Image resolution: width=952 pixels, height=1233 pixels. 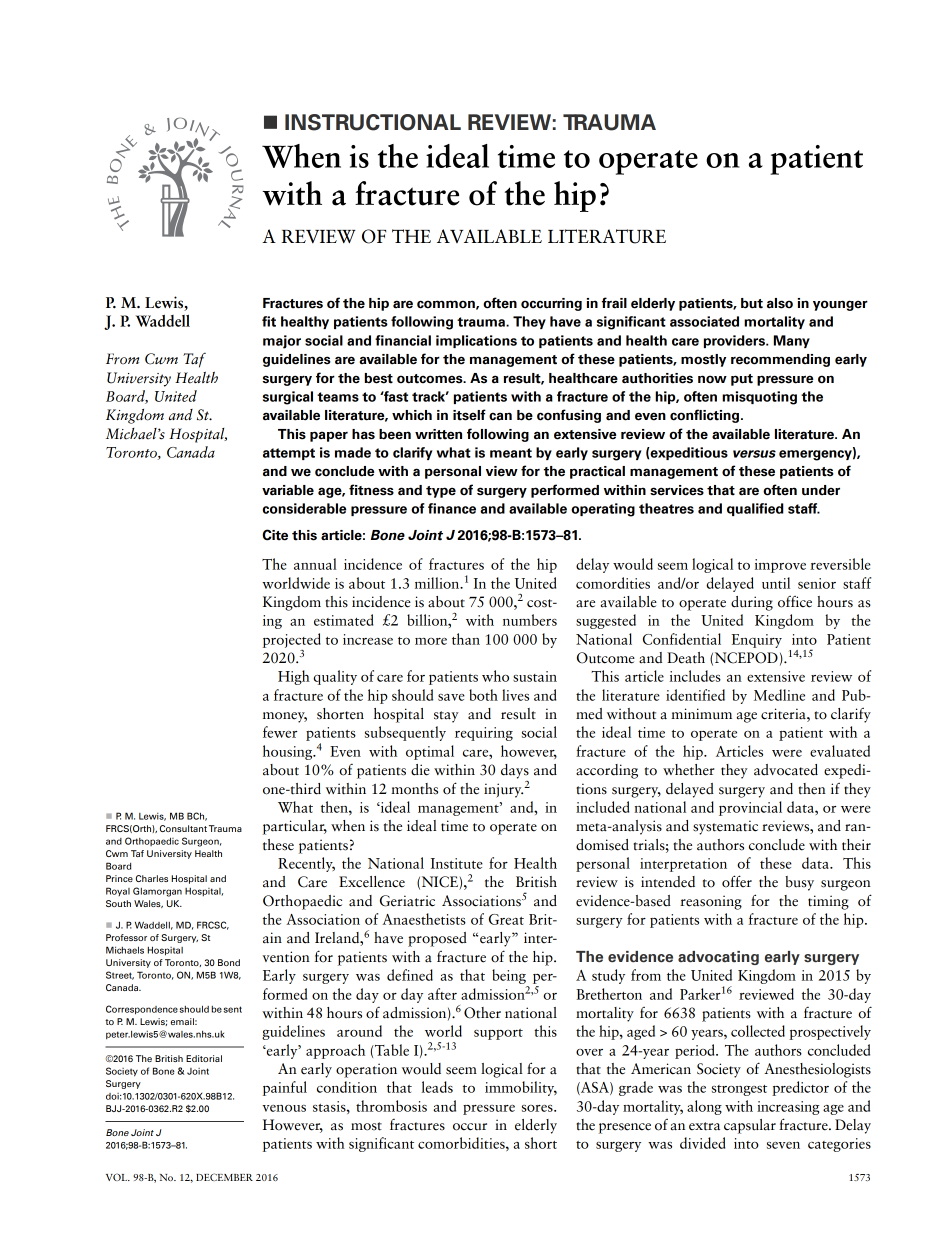 What do you see at coordinates (224, 1177) in the image?
I see `DECEMBER` at bounding box center [224, 1177].
